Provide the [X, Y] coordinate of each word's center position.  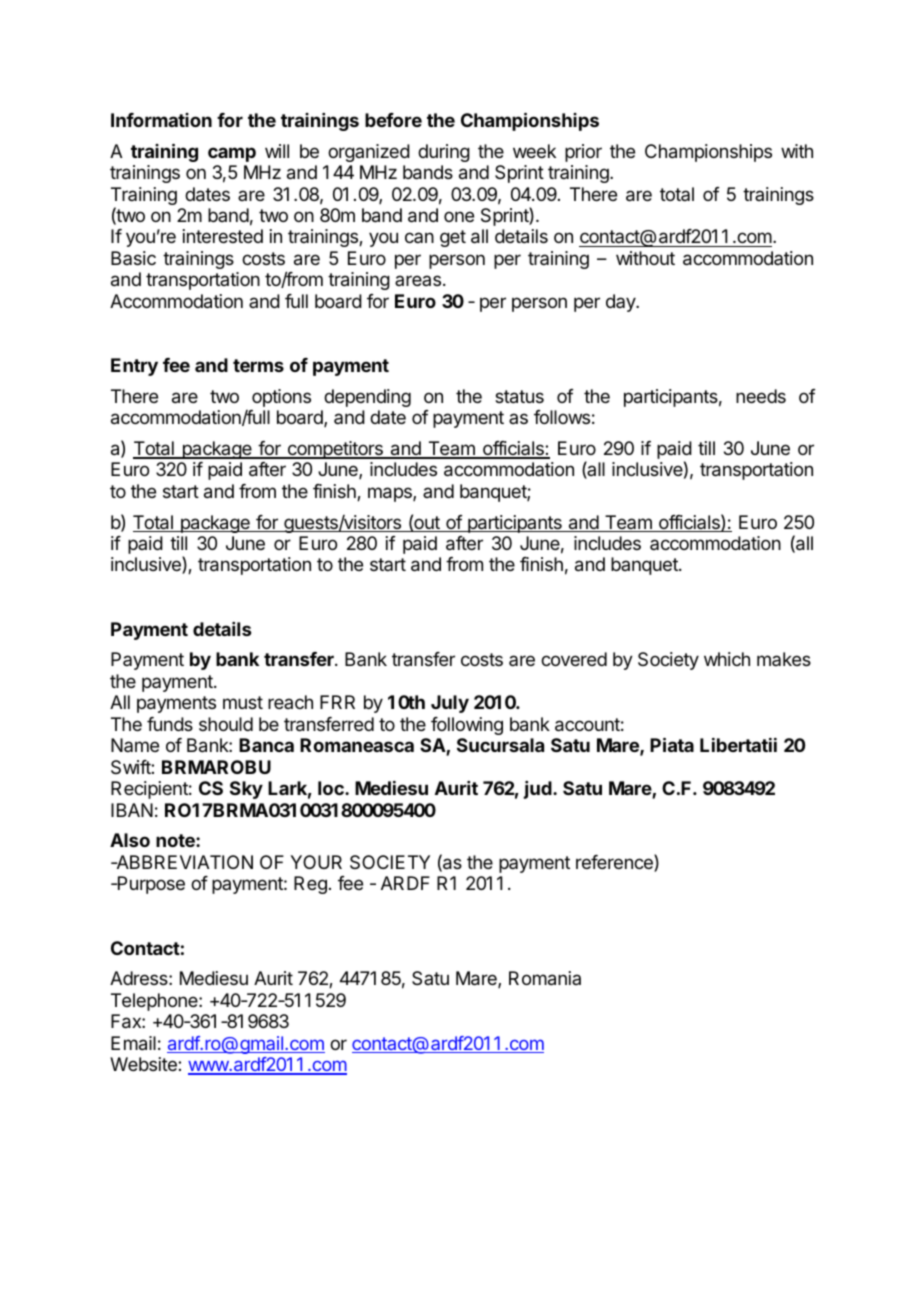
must [243, 702]
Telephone [155, 1002]
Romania [545, 978]
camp [232, 154]
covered [574, 659]
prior [583, 153]
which [727, 659]
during [444, 153]
